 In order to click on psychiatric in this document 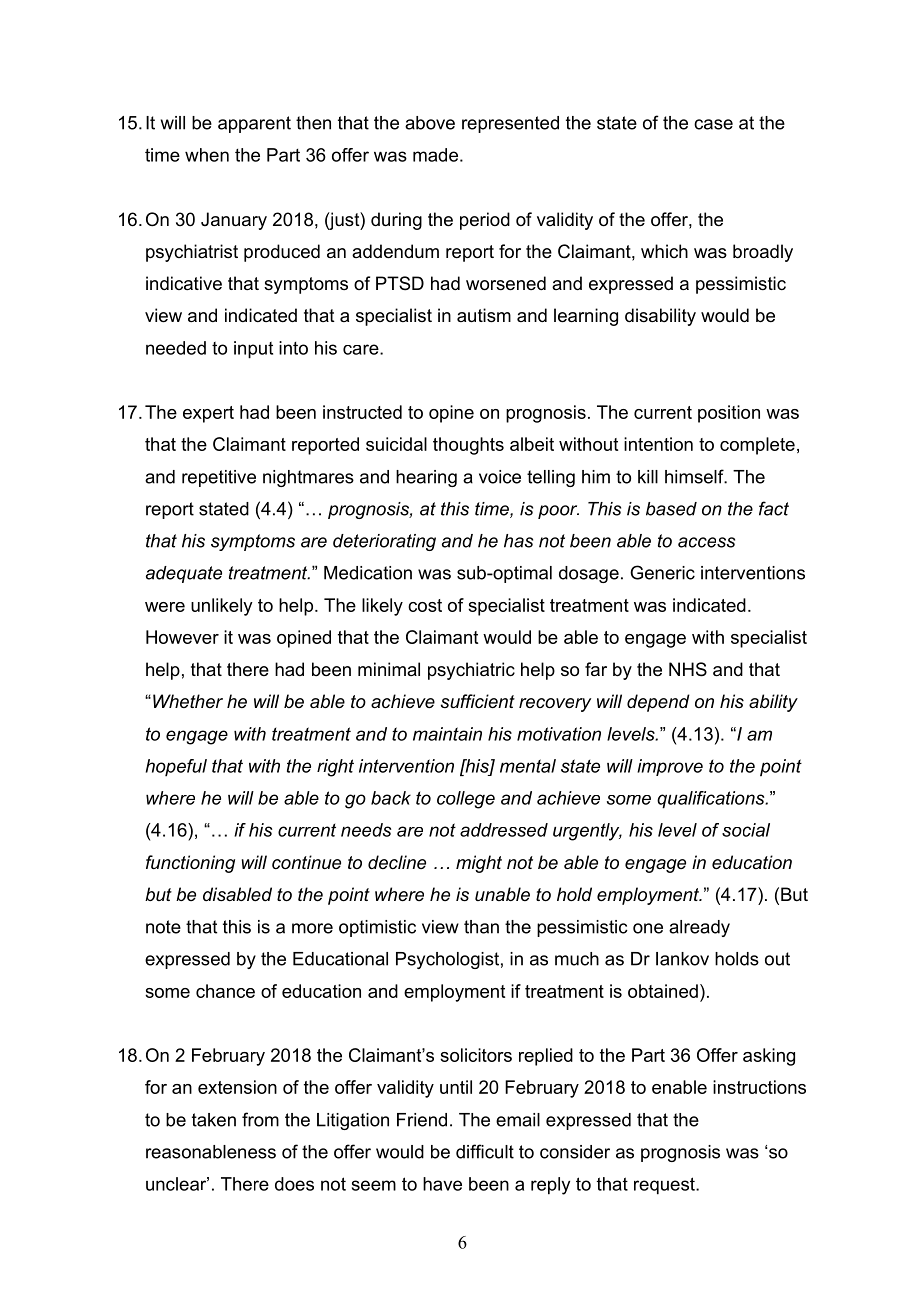, I will do `click(471, 671)`.
